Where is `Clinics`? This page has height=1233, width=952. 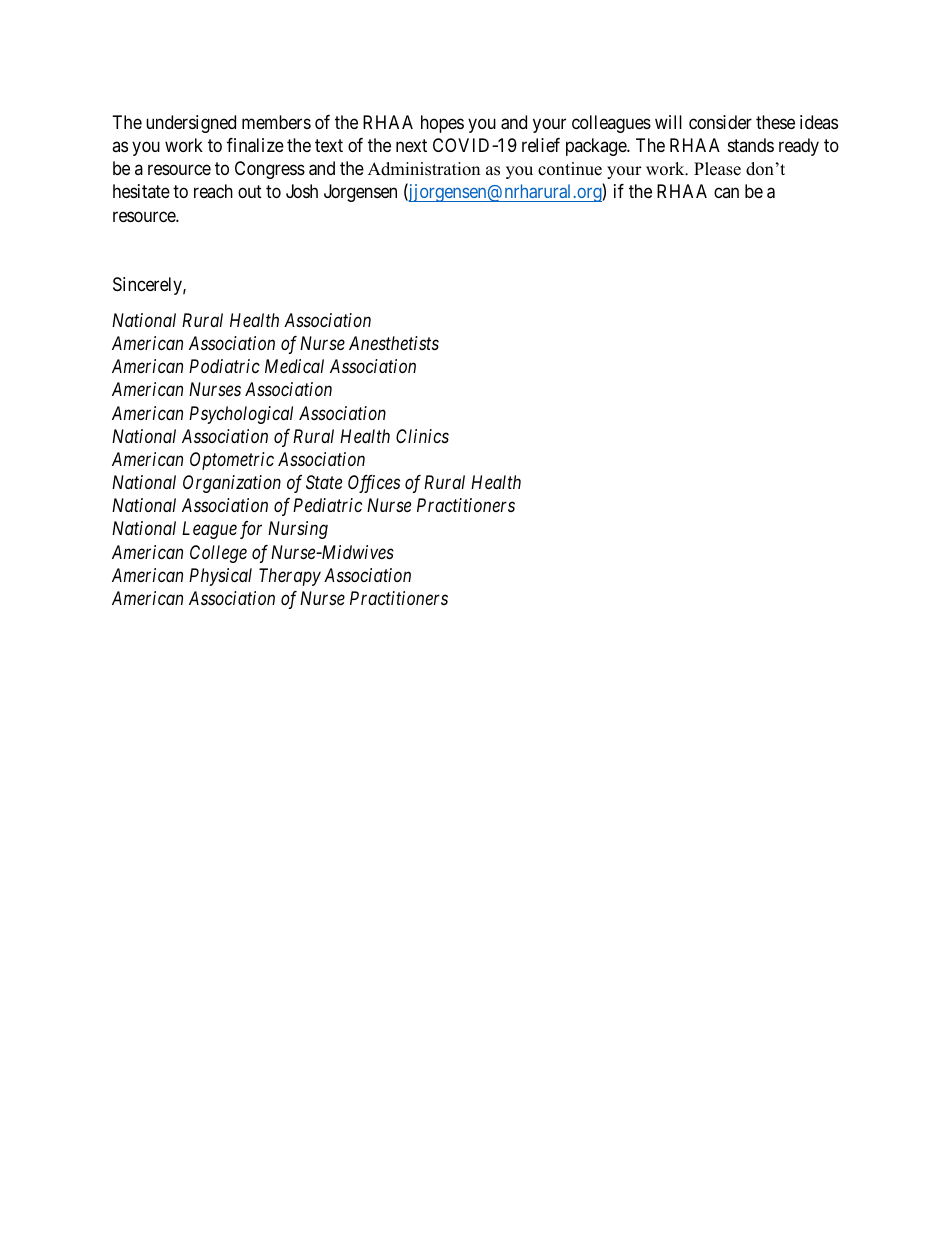
Clinics is located at coordinates (422, 436).
